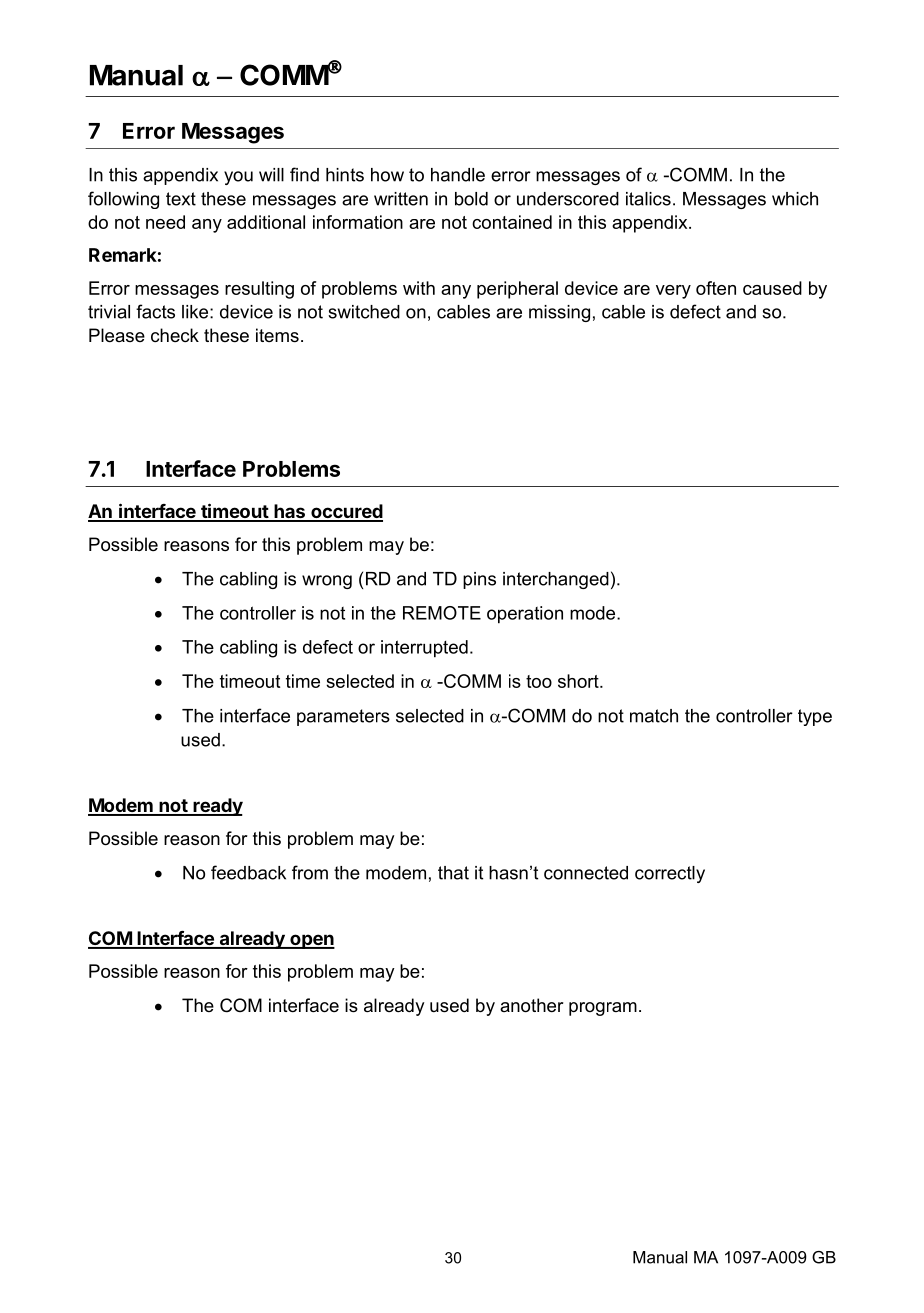 This screenshot has width=924, height=1313. What do you see at coordinates (327, 582) in the screenshot?
I see `wrong` at bounding box center [327, 582].
